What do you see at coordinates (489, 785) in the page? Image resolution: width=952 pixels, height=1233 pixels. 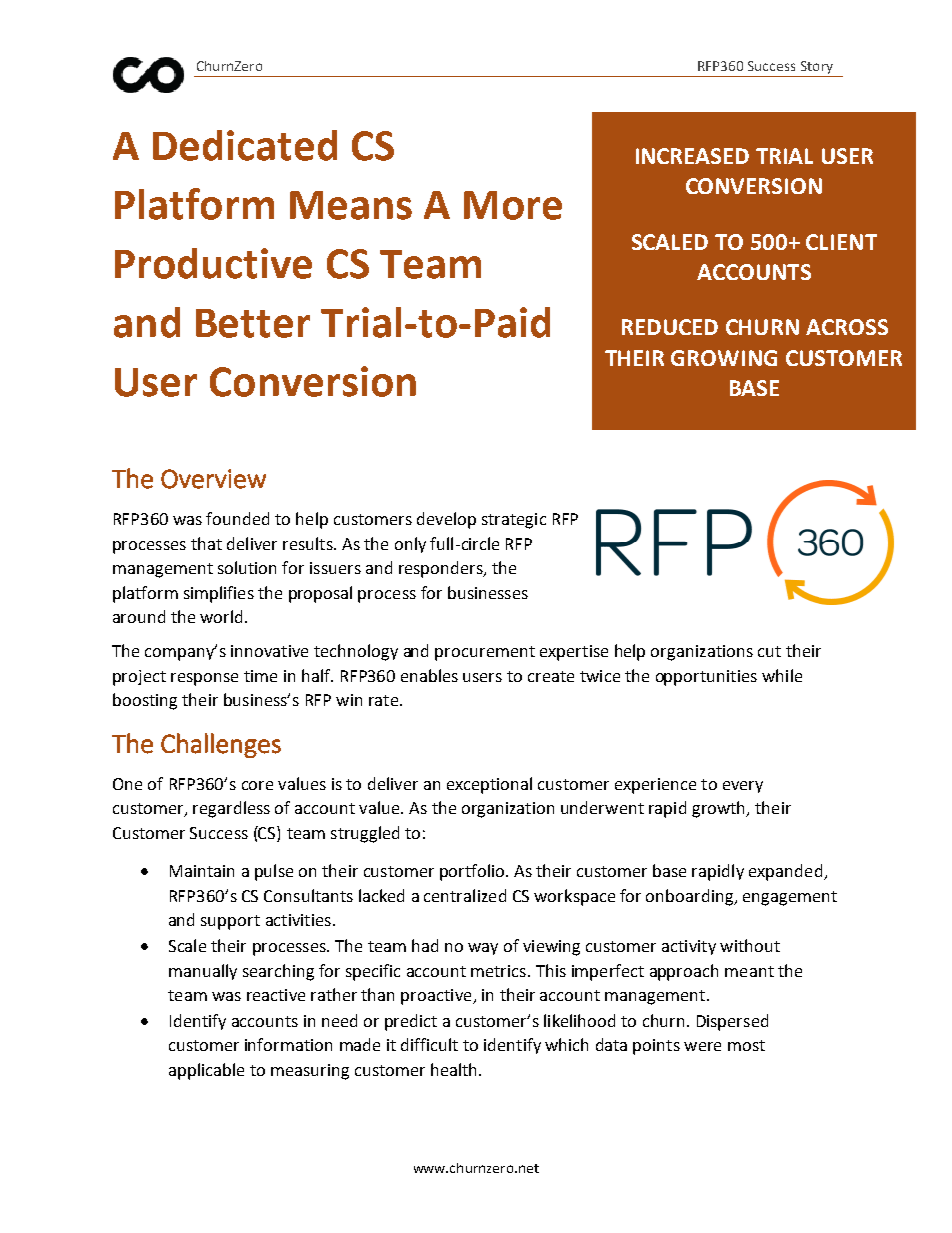 I see `exceptional` at bounding box center [489, 785].
